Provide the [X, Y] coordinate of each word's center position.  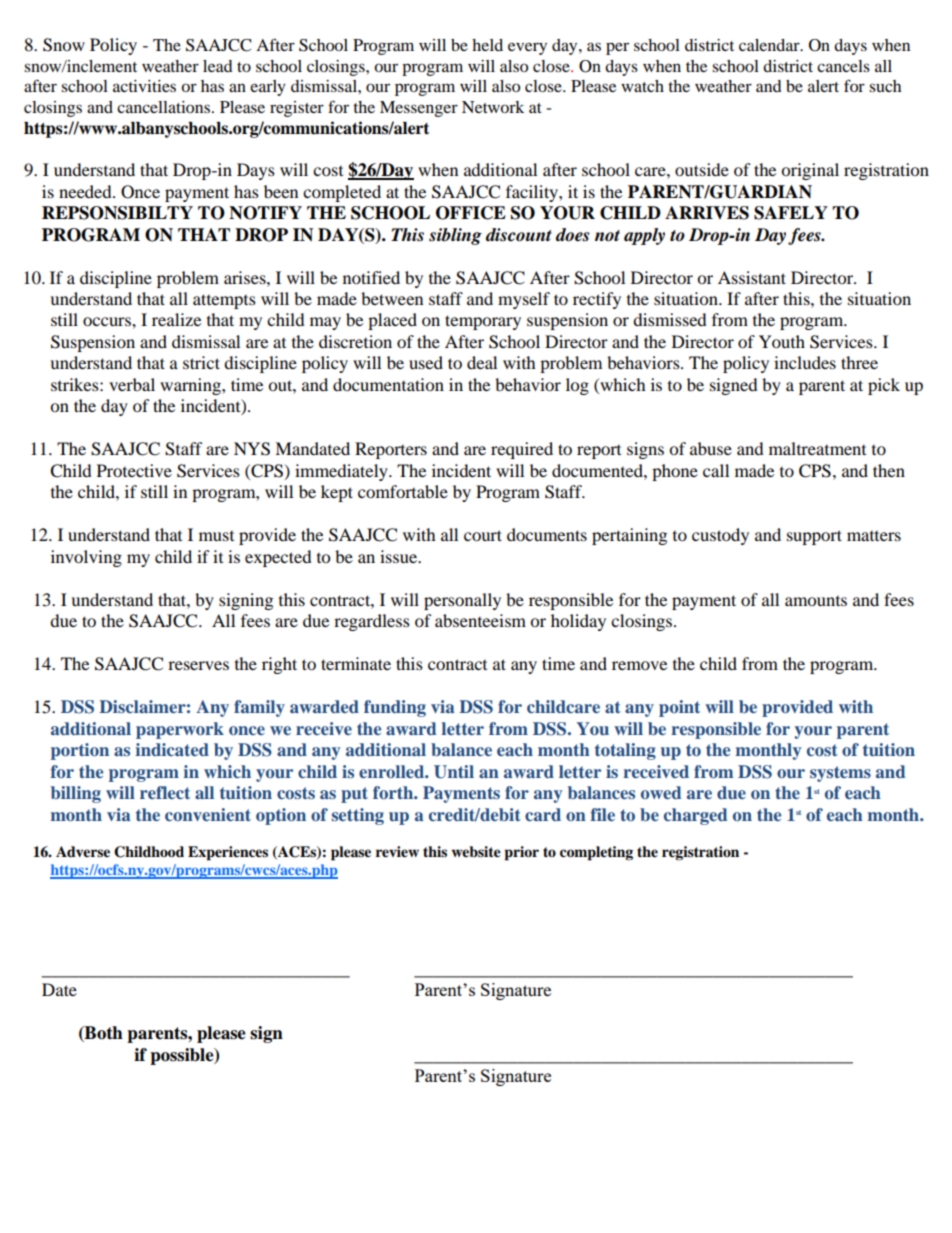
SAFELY [791, 213]
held [487, 45]
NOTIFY [265, 213]
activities [144, 86]
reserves [198, 665]
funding [395, 708]
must [216, 536]
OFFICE [471, 213]
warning [191, 386]
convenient [208, 814]
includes [805, 362]
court [483, 535]
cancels [843, 66]
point [679, 708]
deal [482, 362]
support [814, 537]
